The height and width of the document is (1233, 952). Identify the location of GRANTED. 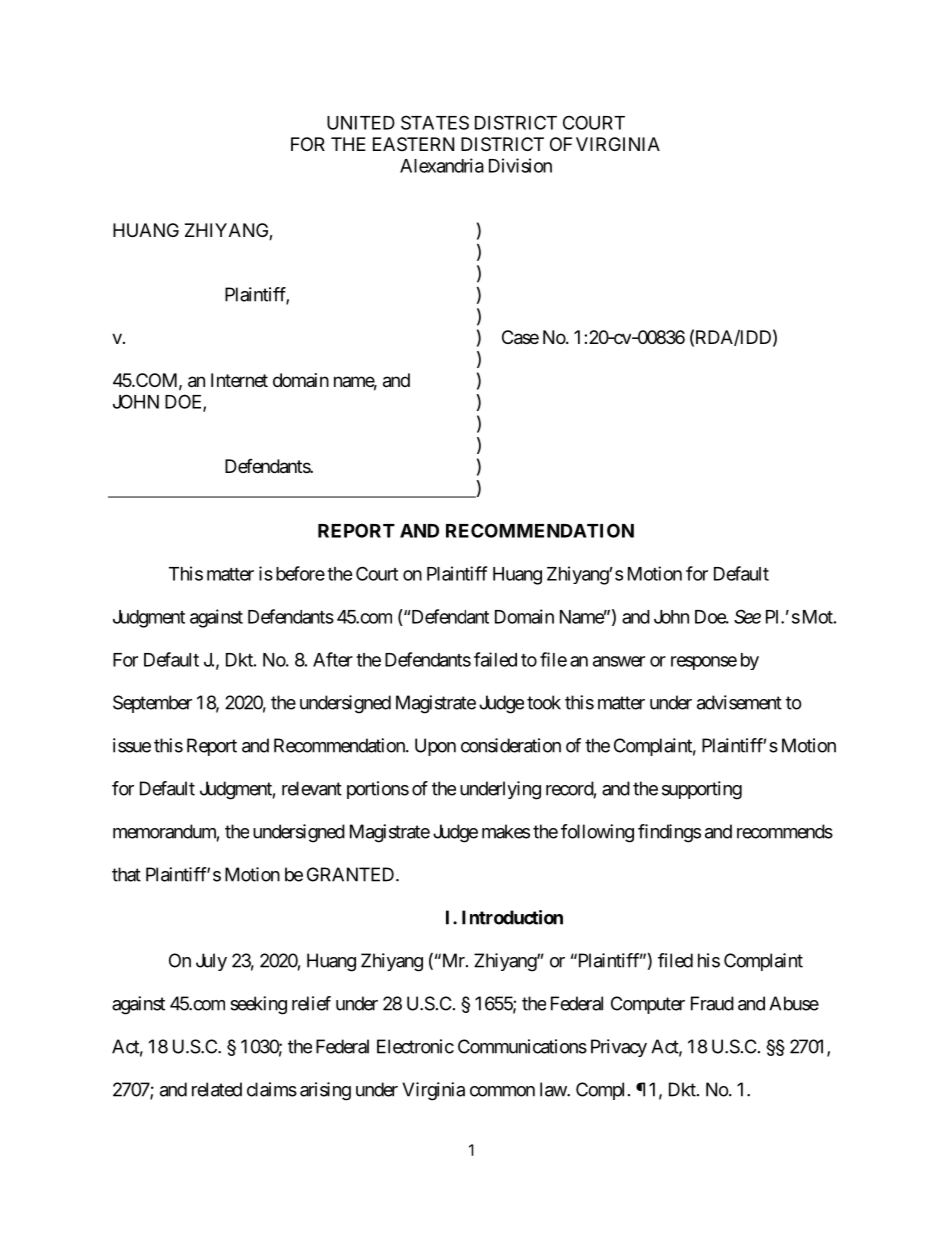
(352, 874).
